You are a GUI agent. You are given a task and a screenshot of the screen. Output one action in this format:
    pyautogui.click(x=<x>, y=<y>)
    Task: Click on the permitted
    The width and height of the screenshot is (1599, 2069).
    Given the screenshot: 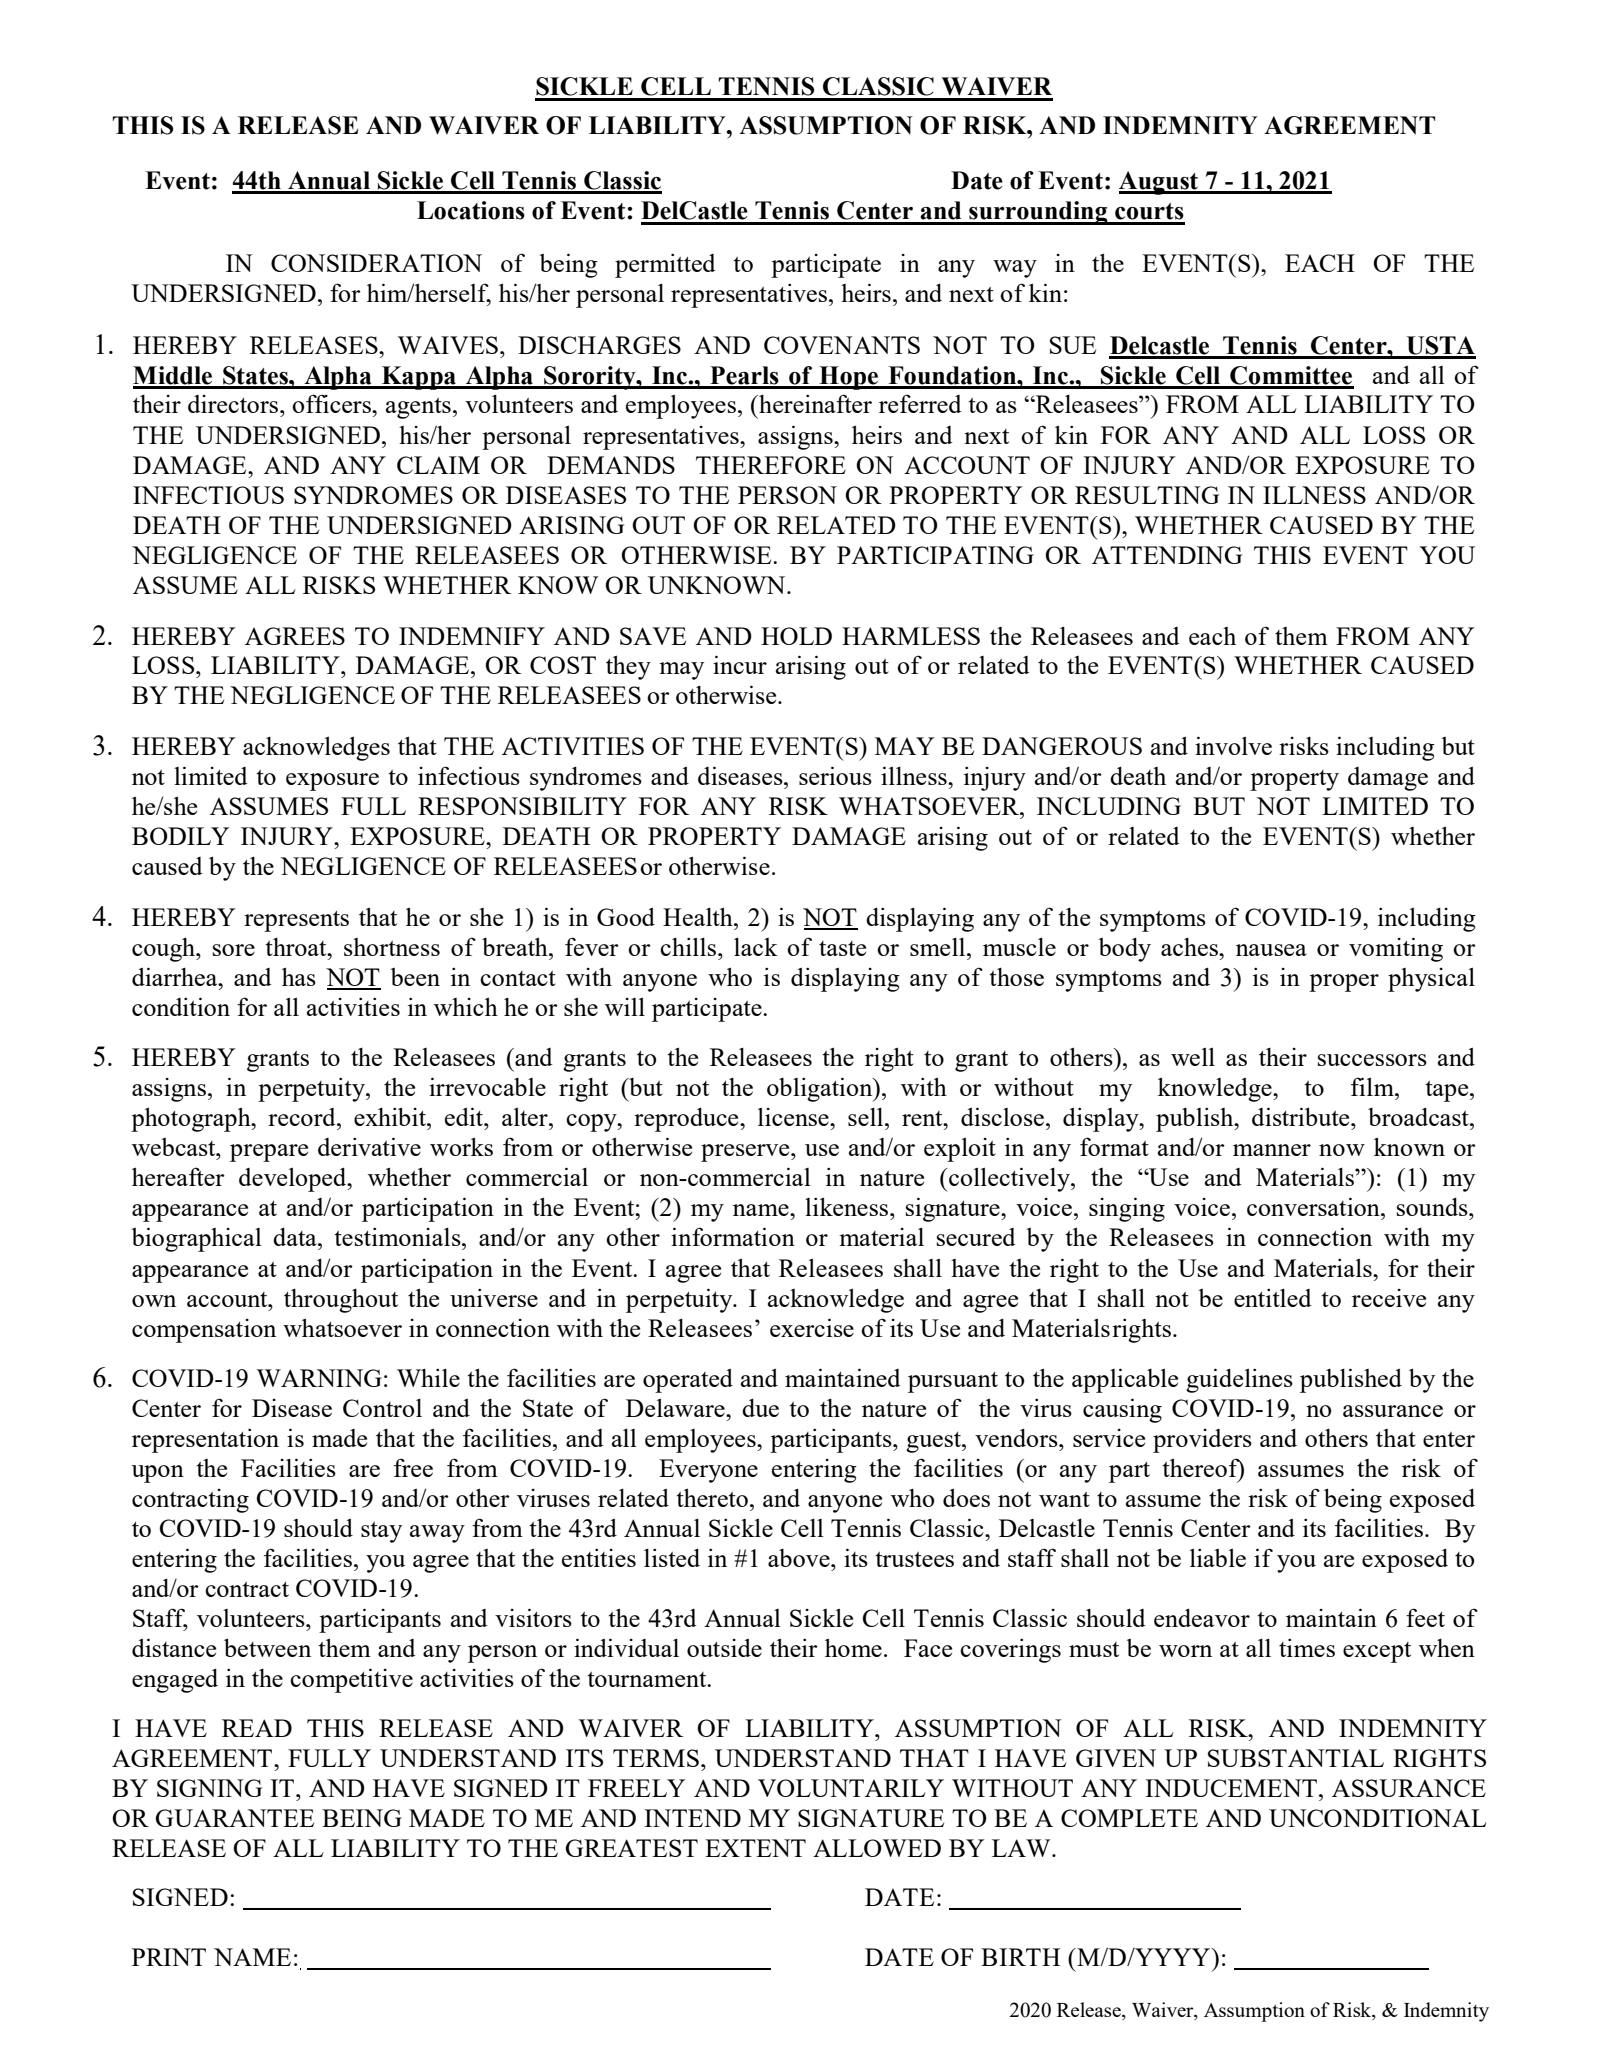 What is the action you would take?
    pyautogui.click(x=665, y=265)
